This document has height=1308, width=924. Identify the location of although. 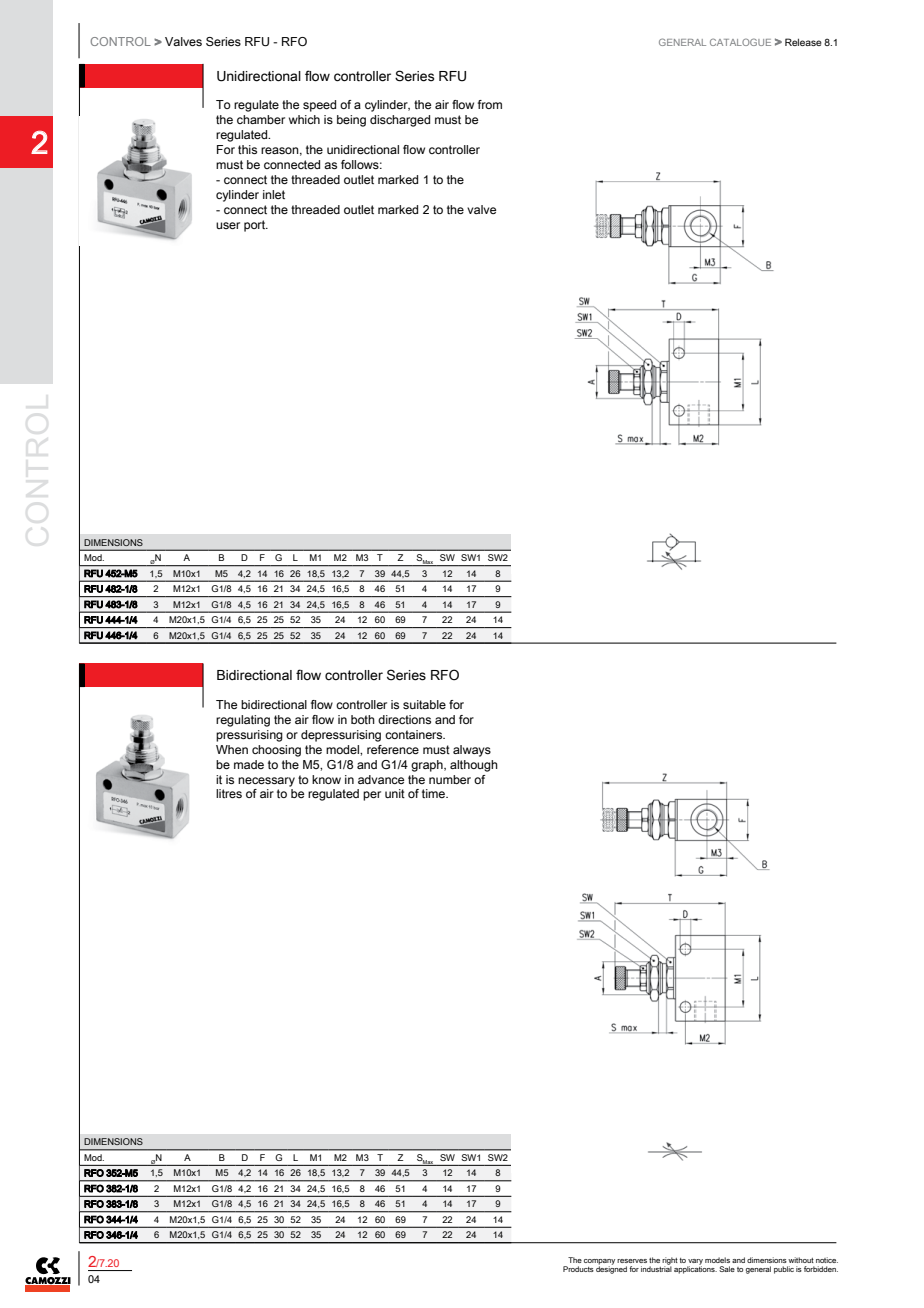
(474, 766).
